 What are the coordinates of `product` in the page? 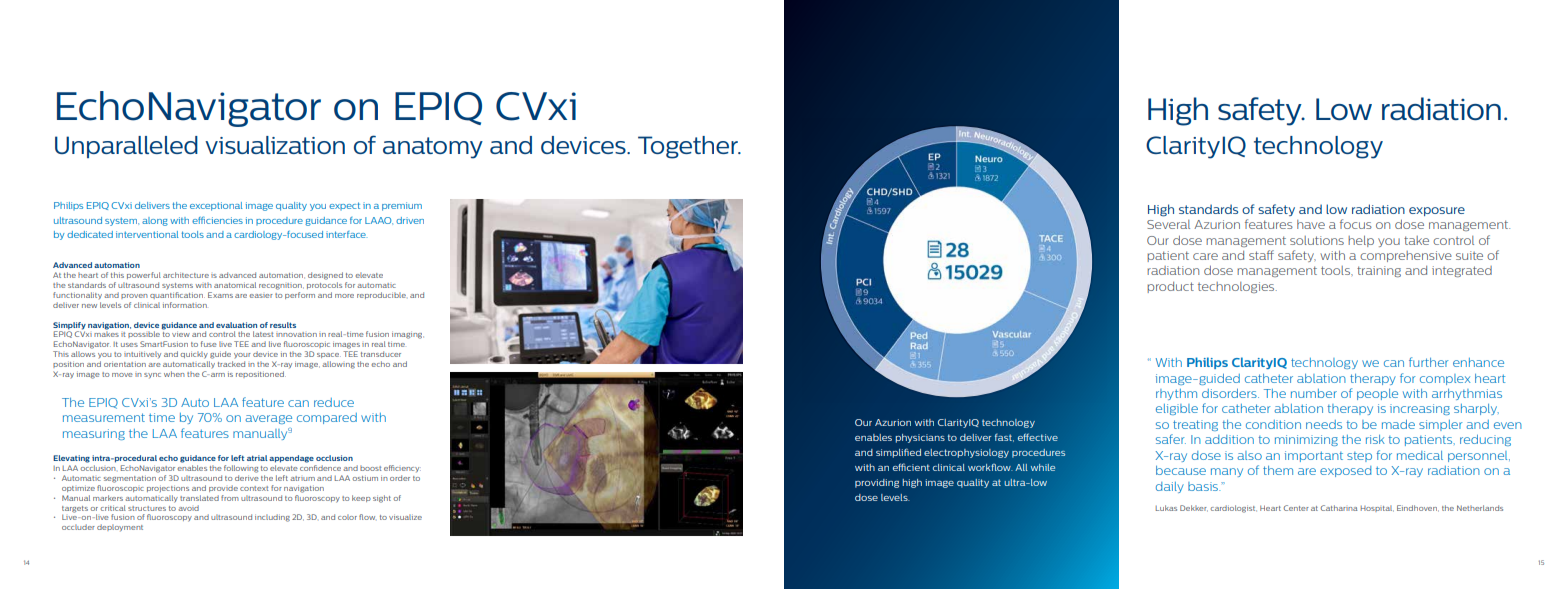 It's located at (1170, 287).
